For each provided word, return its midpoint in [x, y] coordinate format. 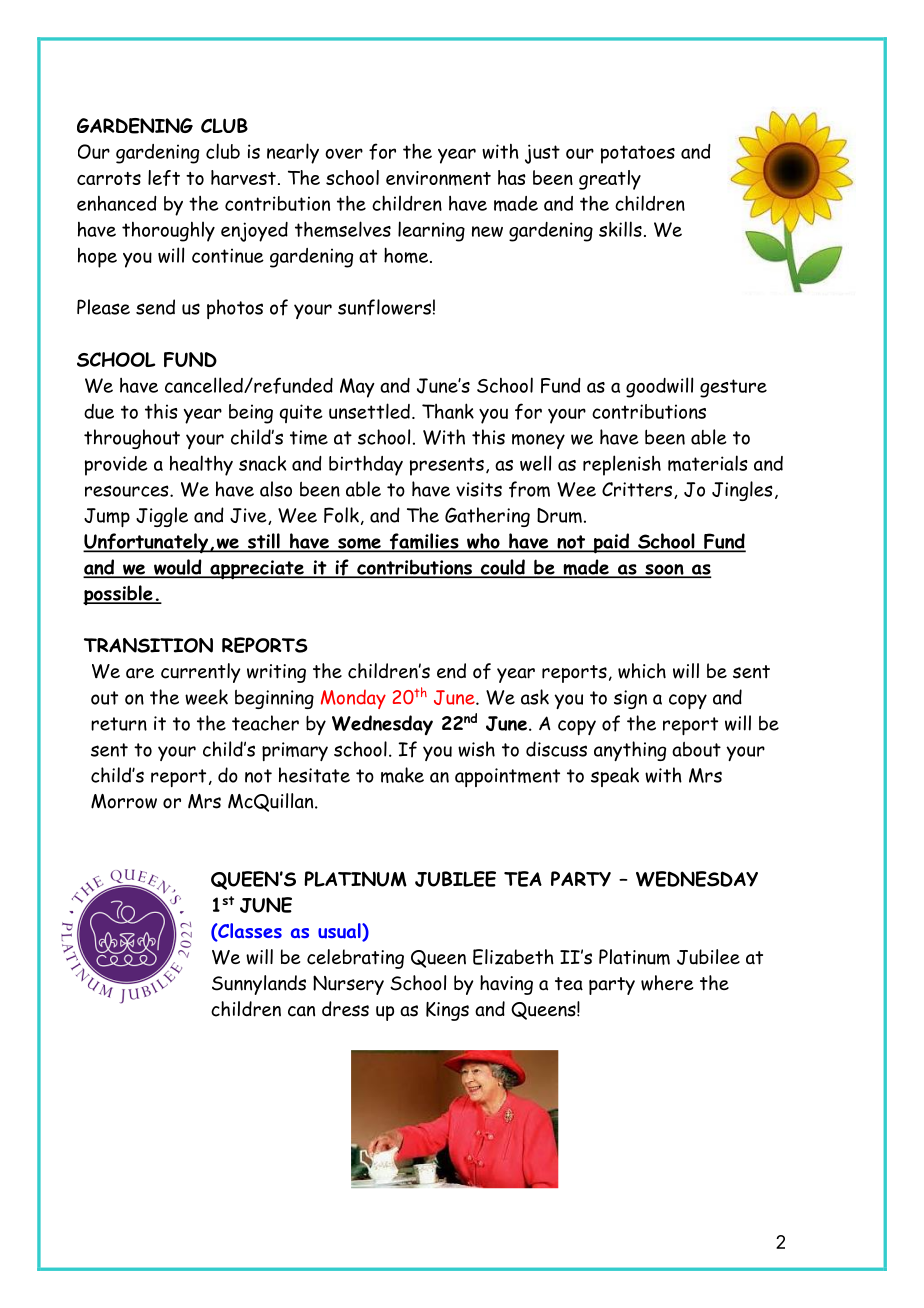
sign [630, 699]
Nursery [348, 985]
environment [438, 178]
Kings [447, 1011]
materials [708, 463]
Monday [353, 699]
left [164, 178]
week [206, 697]
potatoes [638, 154]
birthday [366, 465]
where [667, 983]
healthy [201, 465]
